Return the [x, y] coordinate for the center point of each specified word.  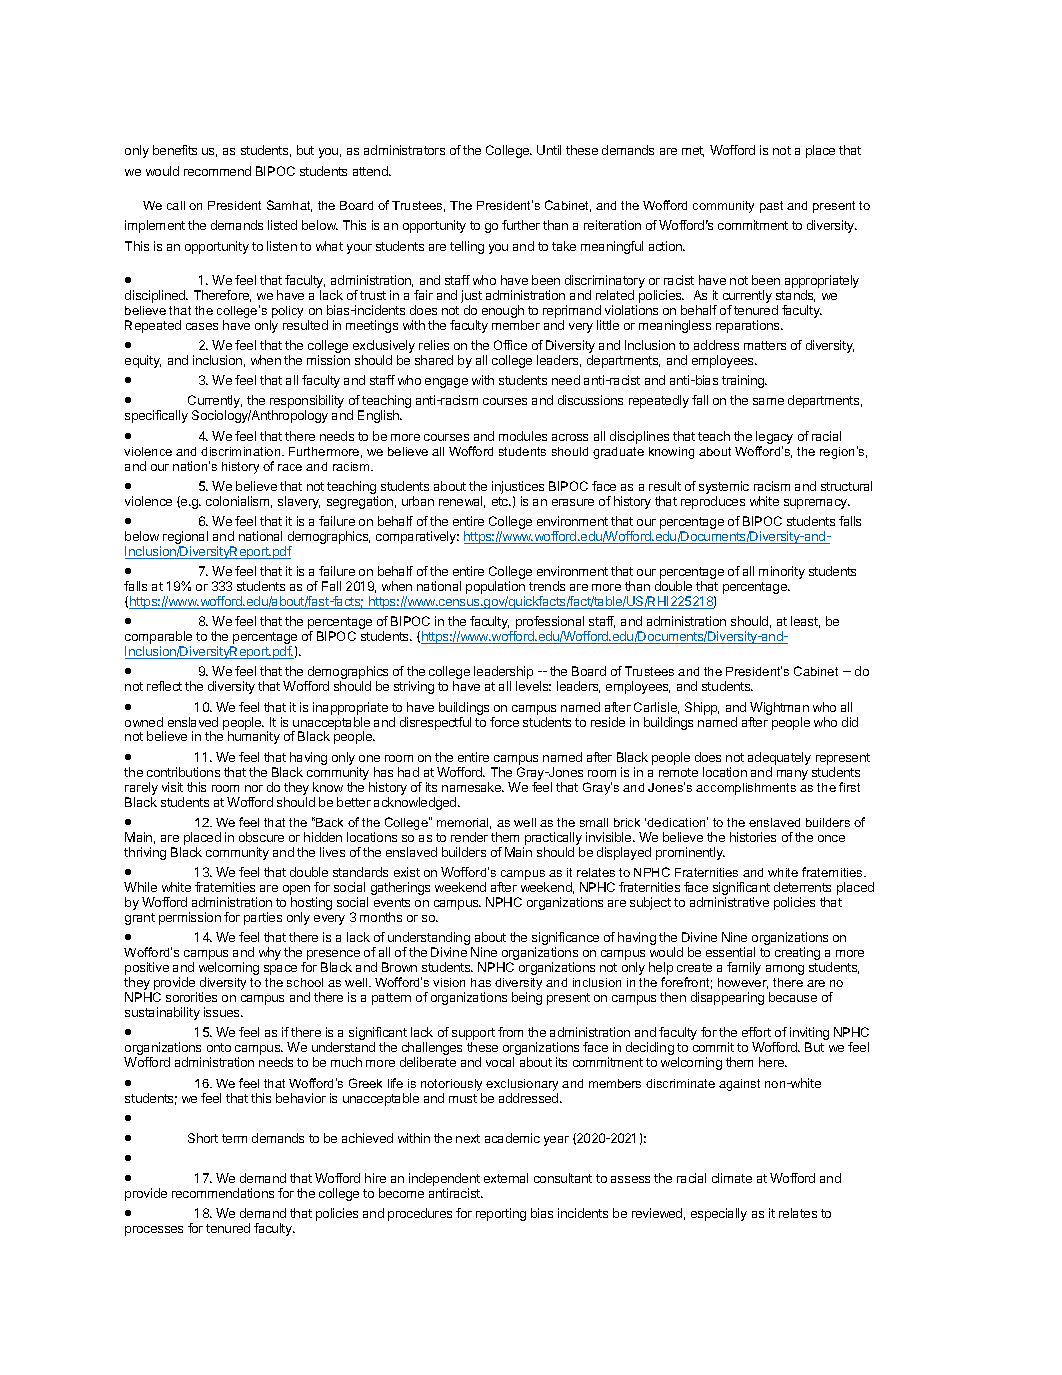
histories [753, 837]
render [469, 837]
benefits [175, 150]
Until [549, 150]
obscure [261, 837]
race [290, 467]
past [771, 207]
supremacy [816, 504]
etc [501, 501]
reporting [501, 1214]
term [234, 1138]
